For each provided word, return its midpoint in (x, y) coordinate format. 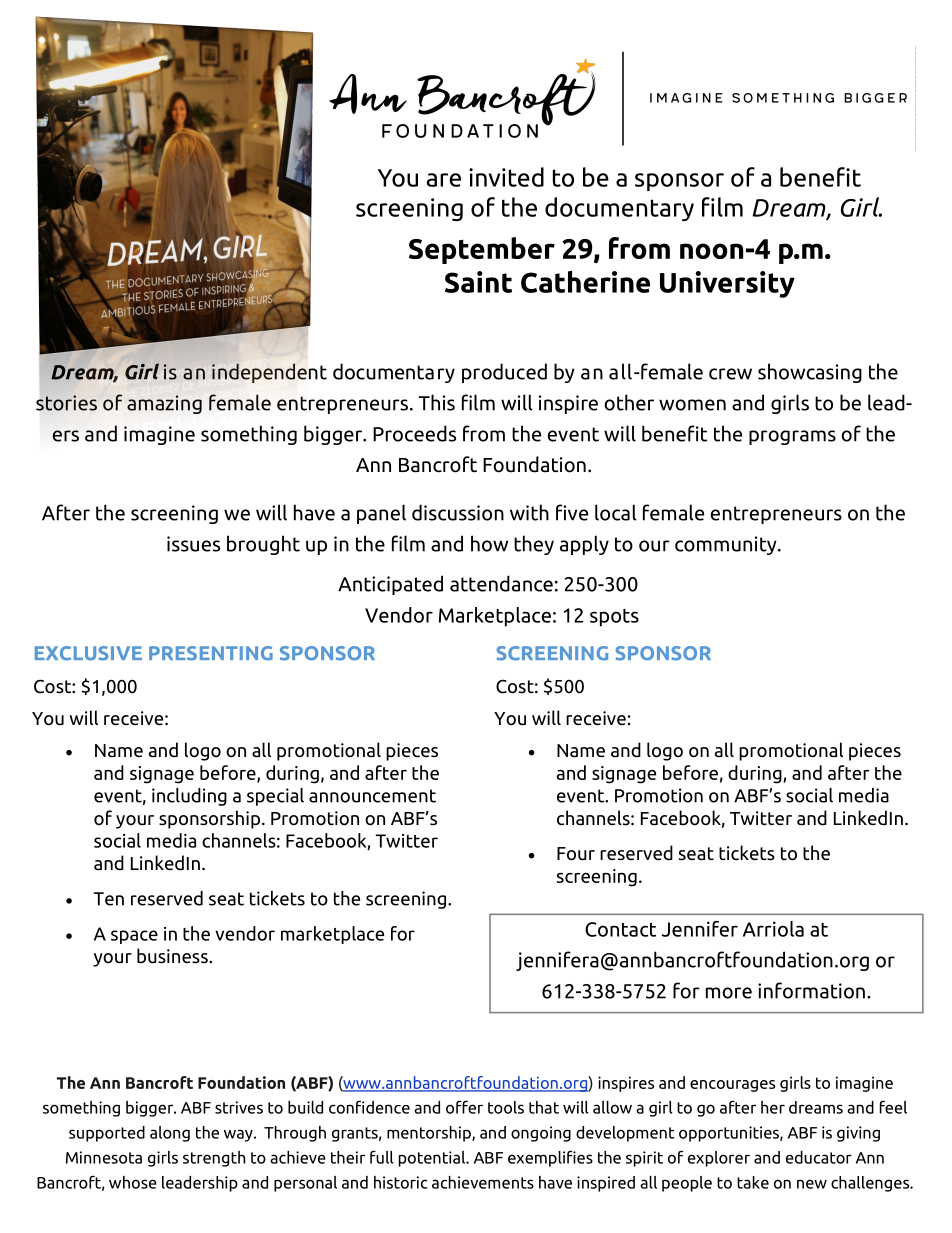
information (811, 990)
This (437, 402)
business (173, 956)
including (189, 797)
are (444, 180)
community (727, 545)
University (727, 284)
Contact (620, 929)
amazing (164, 404)
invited (506, 177)
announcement (372, 796)
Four (576, 854)
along (170, 1134)
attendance (501, 583)
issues (193, 544)
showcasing (810, 373)
